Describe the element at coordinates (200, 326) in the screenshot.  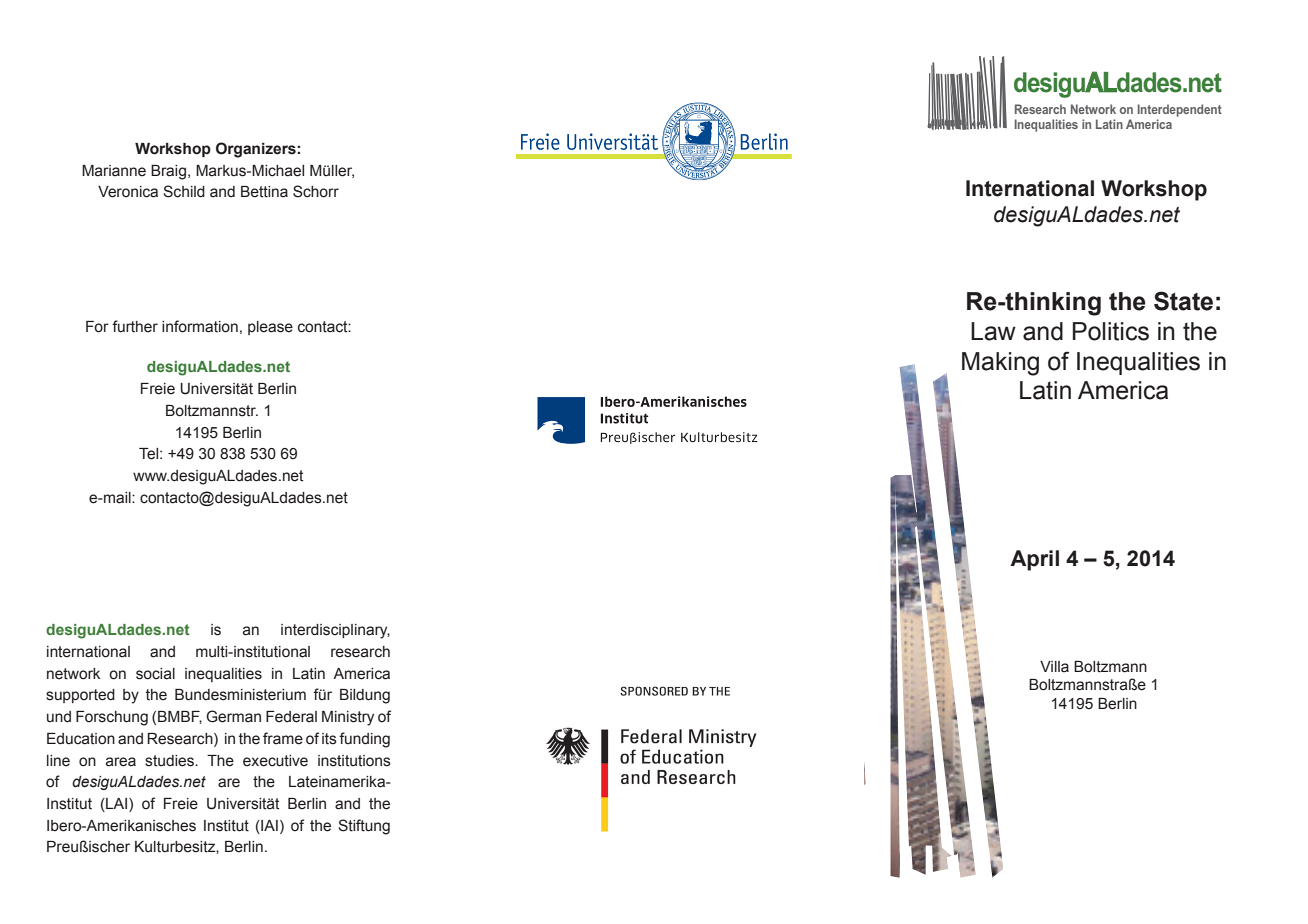
I see `information` at that location.
